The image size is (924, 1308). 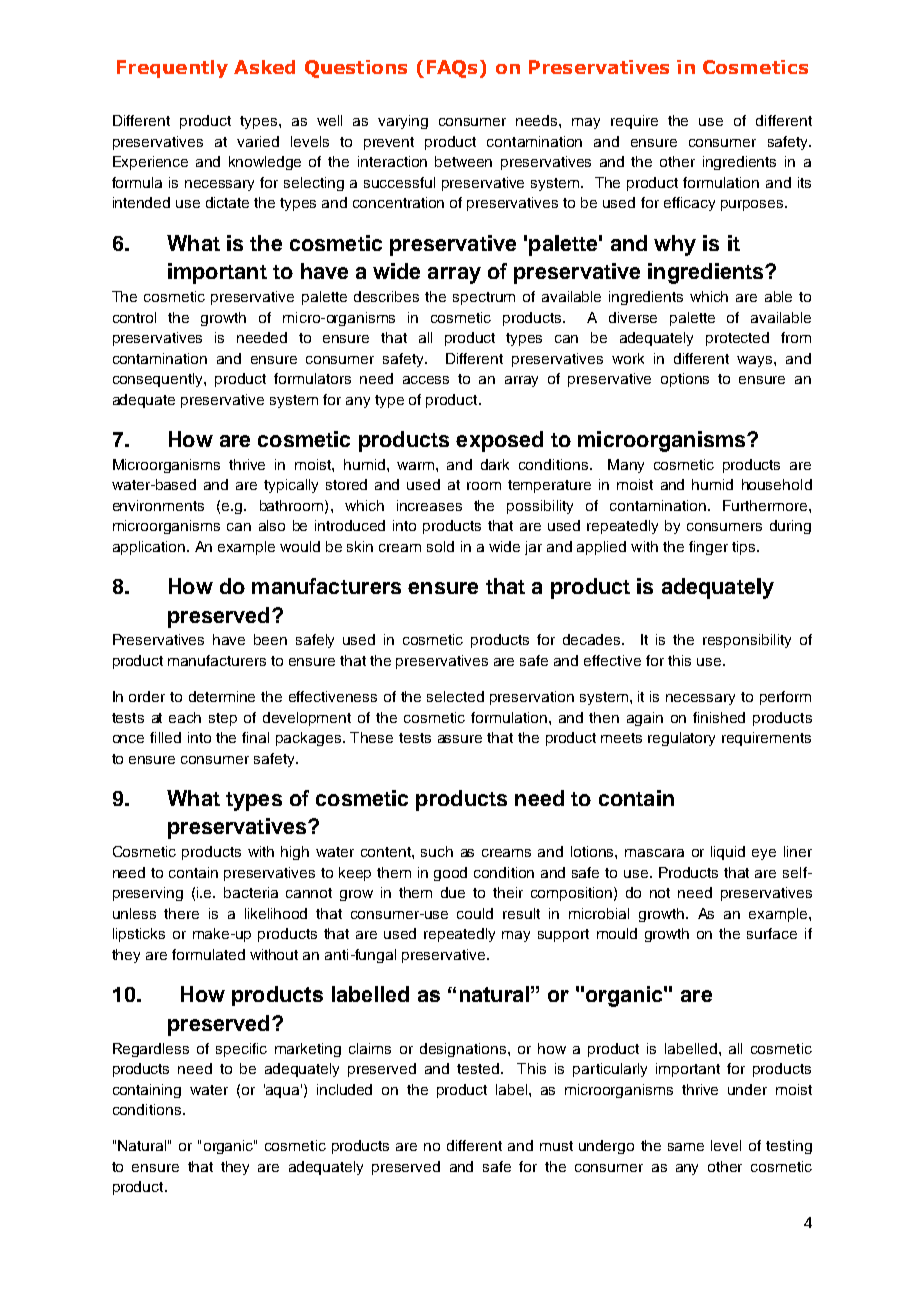 I want to click on same, so click(x=686, y=1147).
